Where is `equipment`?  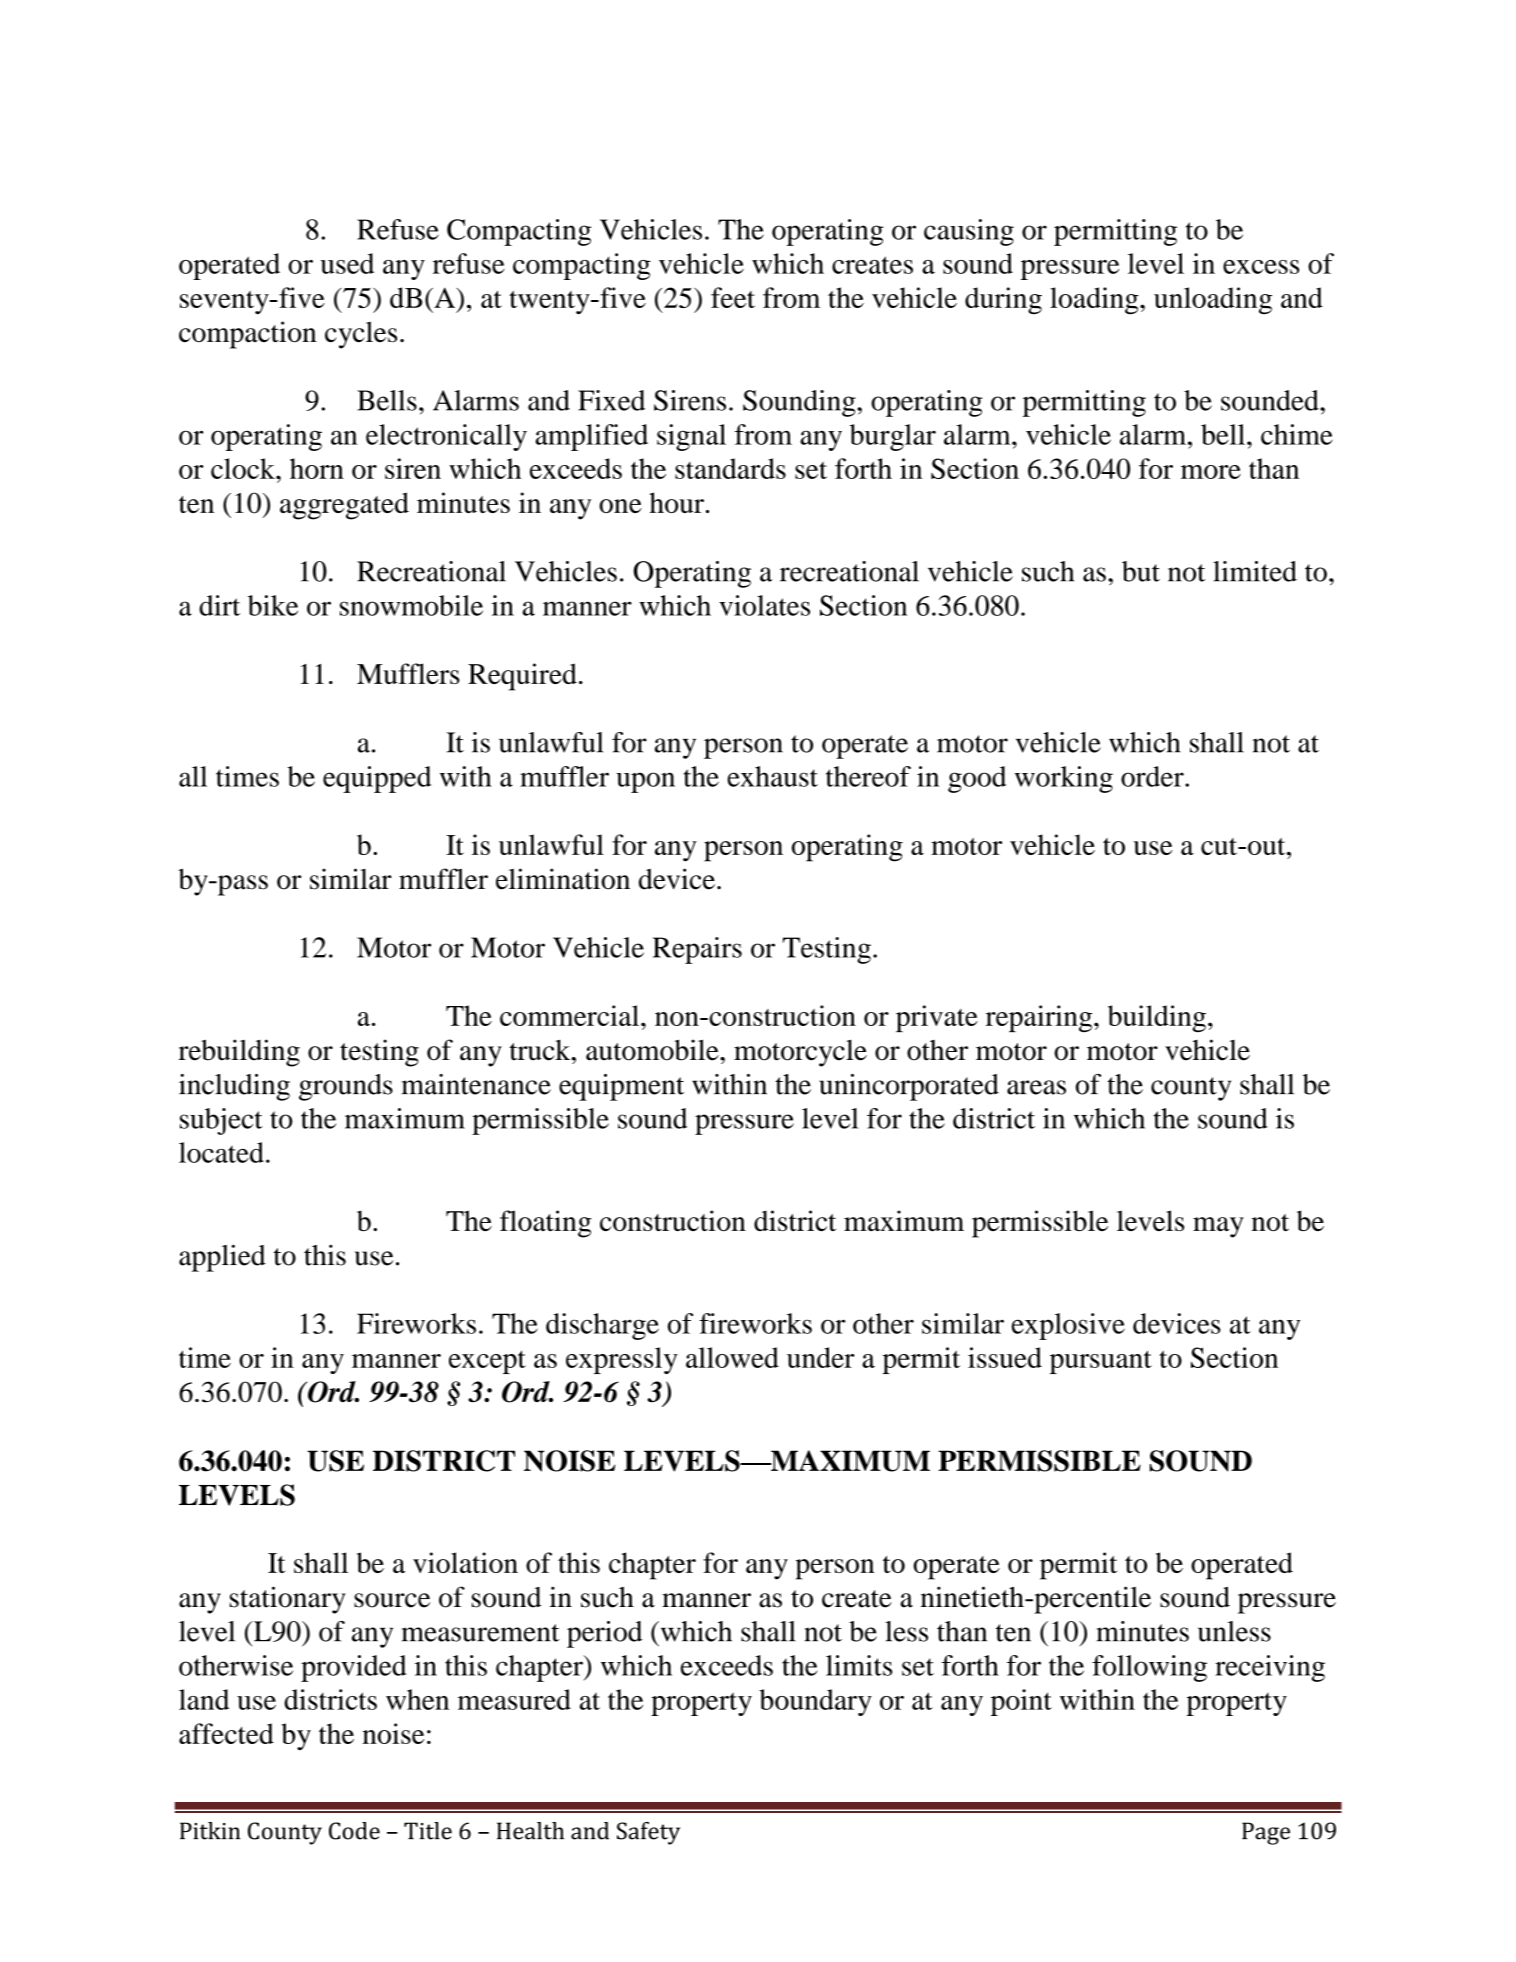
equipment is located at coordinates (621, 1087).
